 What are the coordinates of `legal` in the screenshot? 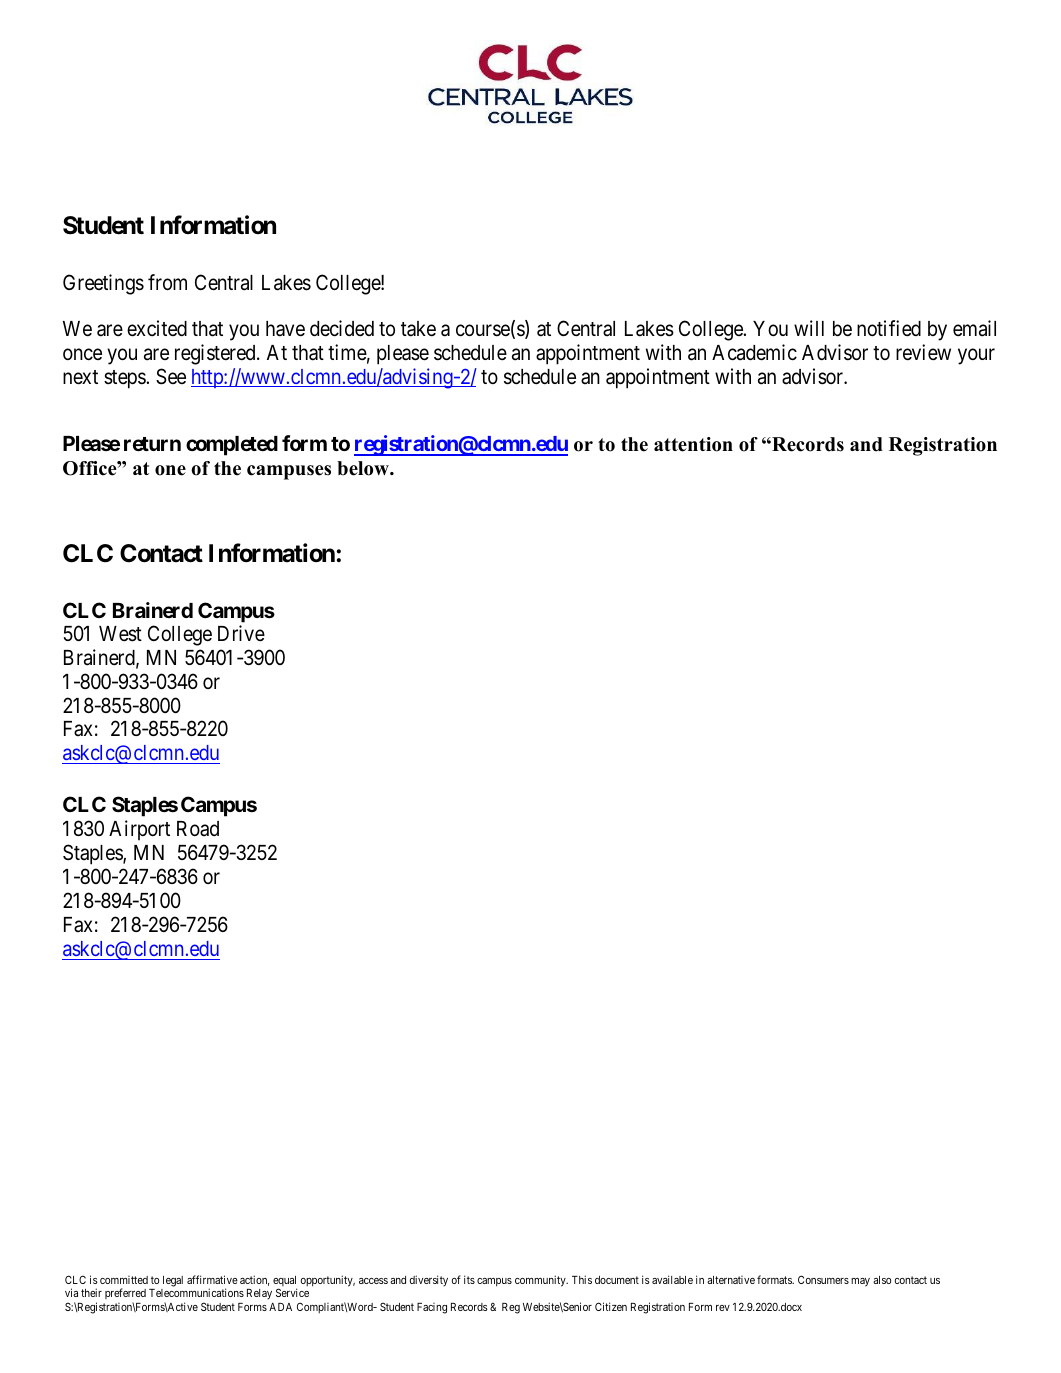 It's located at (173, 1281).
